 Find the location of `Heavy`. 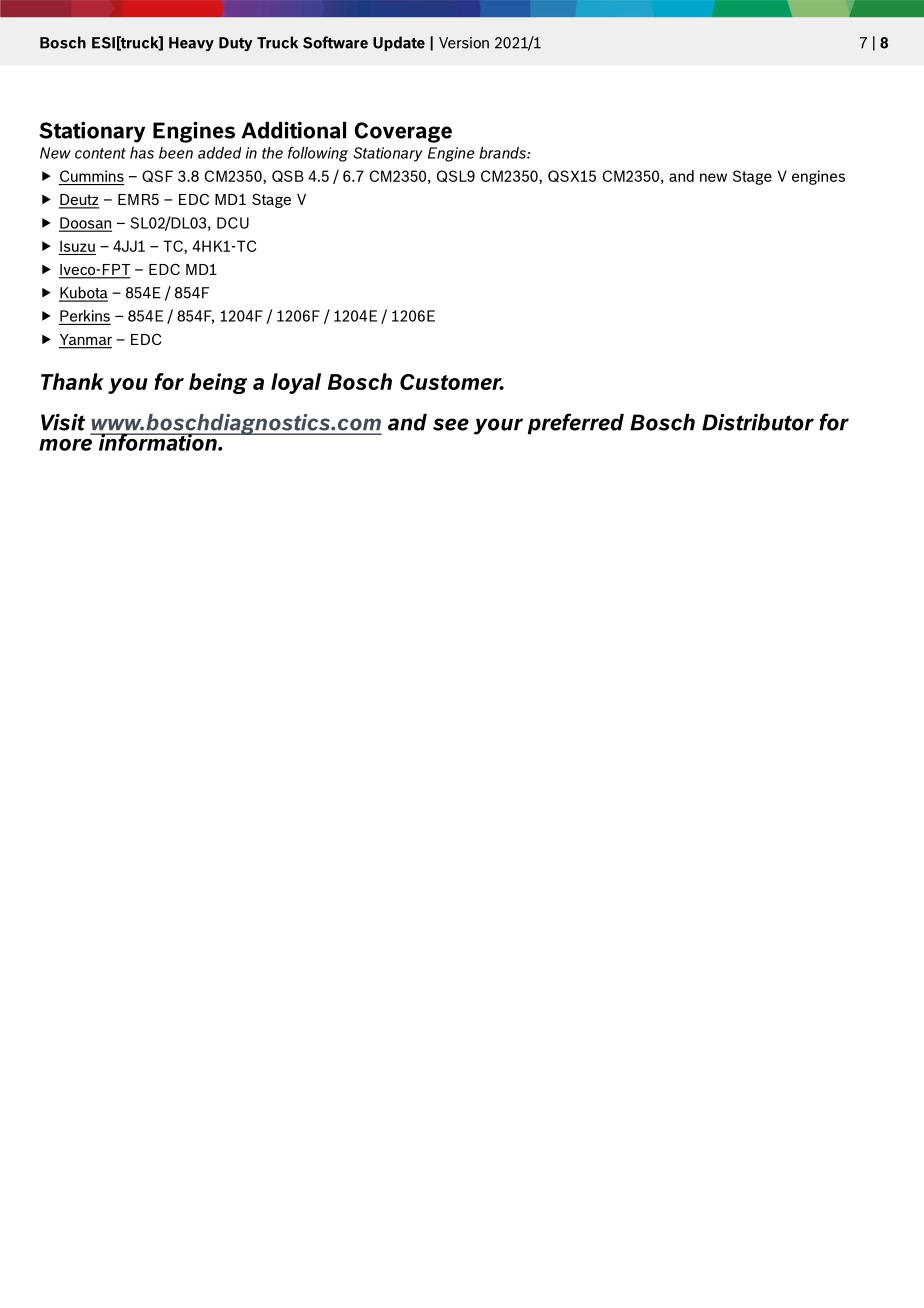

Heavy is located at coordinates (191, 44).
